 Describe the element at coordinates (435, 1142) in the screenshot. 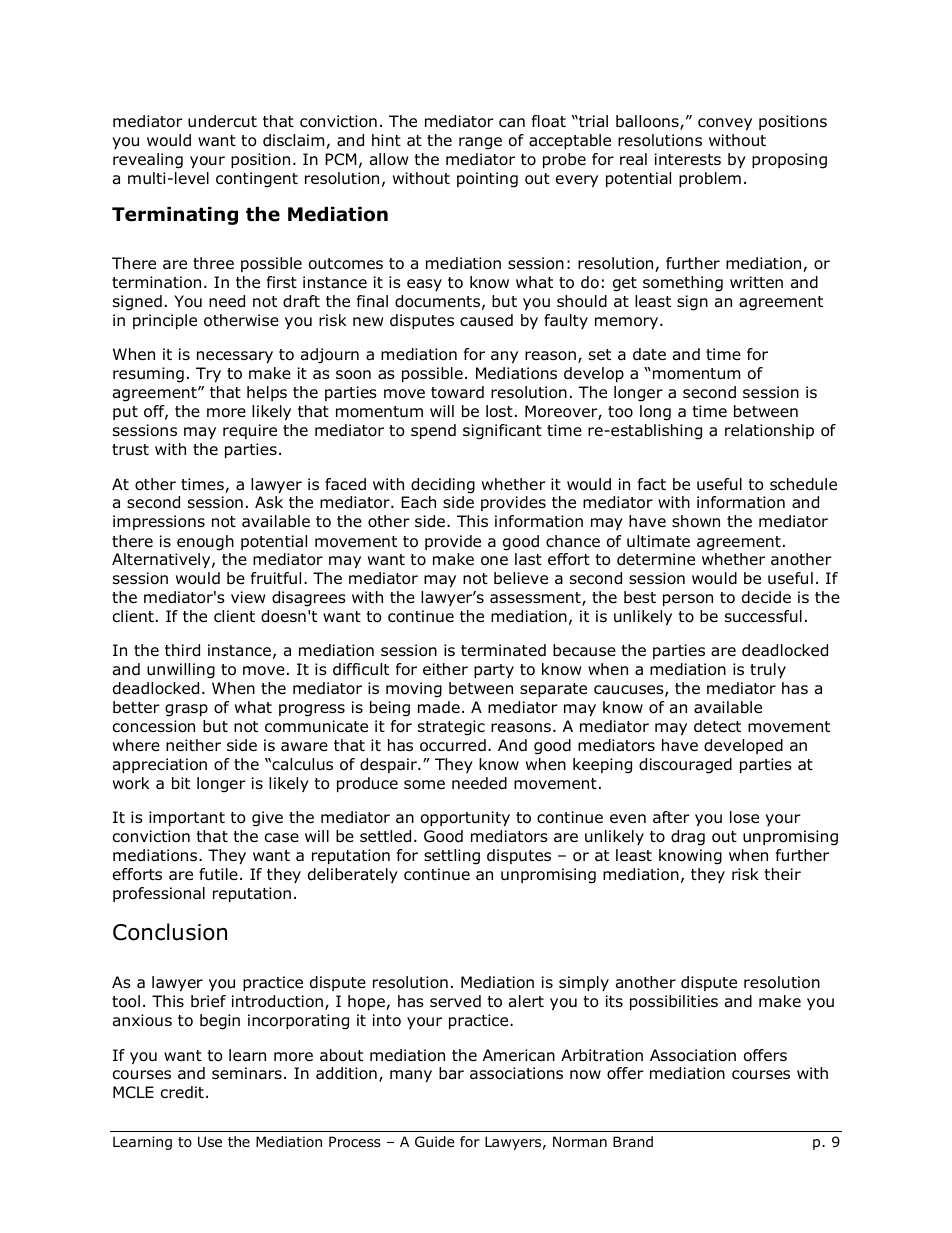

I see `Guide` at that location.
